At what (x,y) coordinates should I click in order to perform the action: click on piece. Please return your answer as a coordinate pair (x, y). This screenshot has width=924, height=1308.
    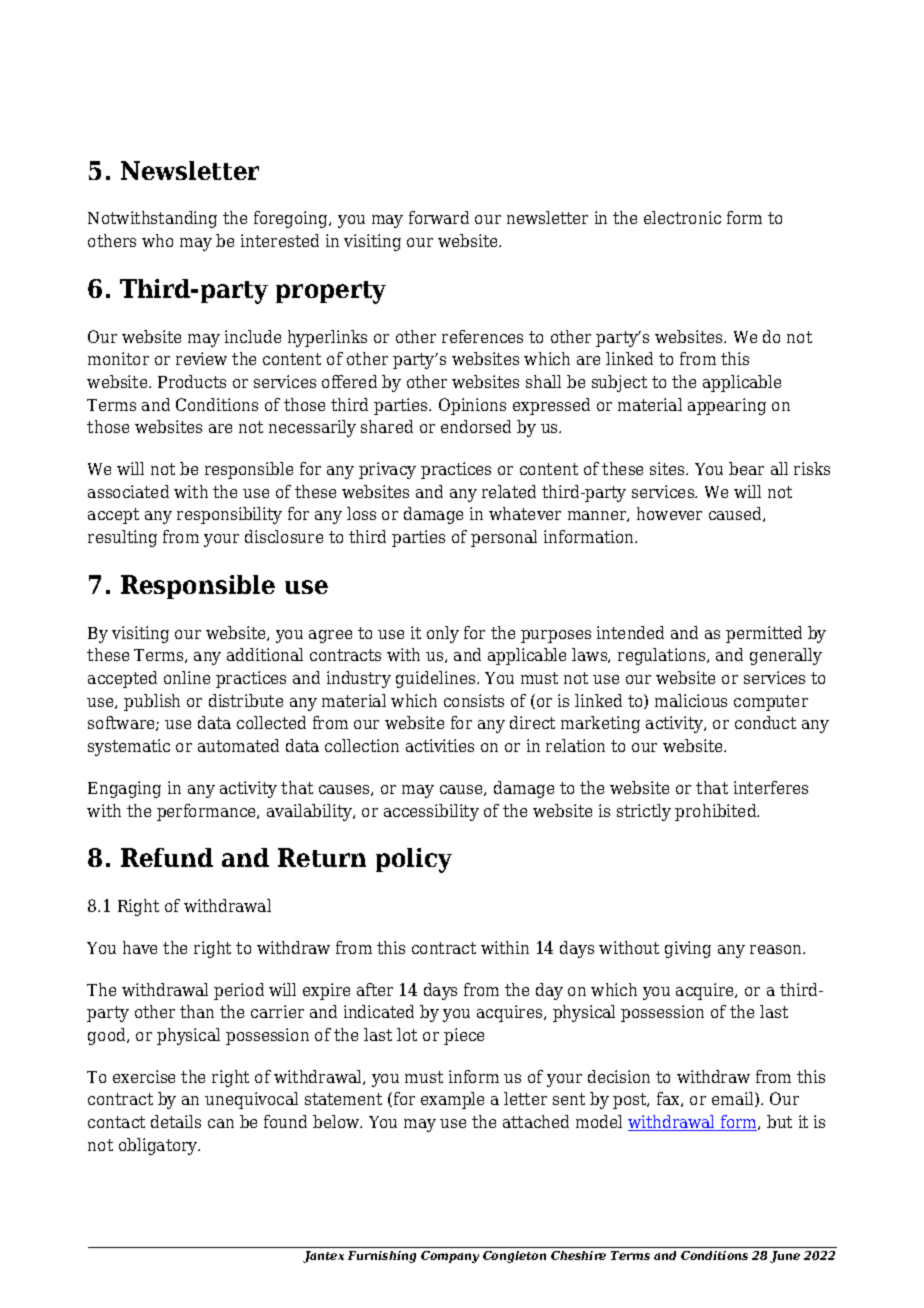
    Looking at the image, I should click on (464, 1036).
